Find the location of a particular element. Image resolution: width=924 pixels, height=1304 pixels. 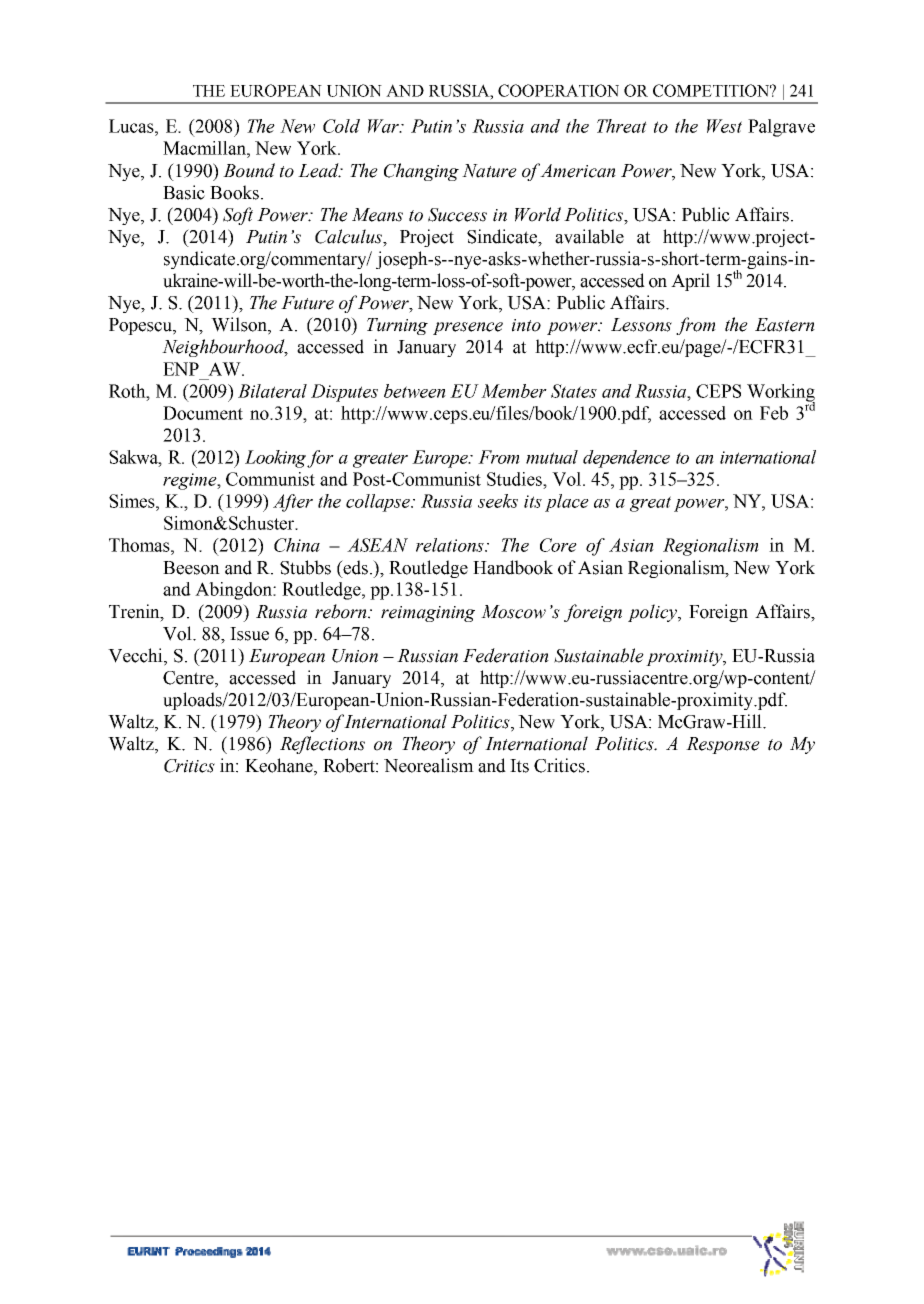

Document is located at coordinates (203, 413).
